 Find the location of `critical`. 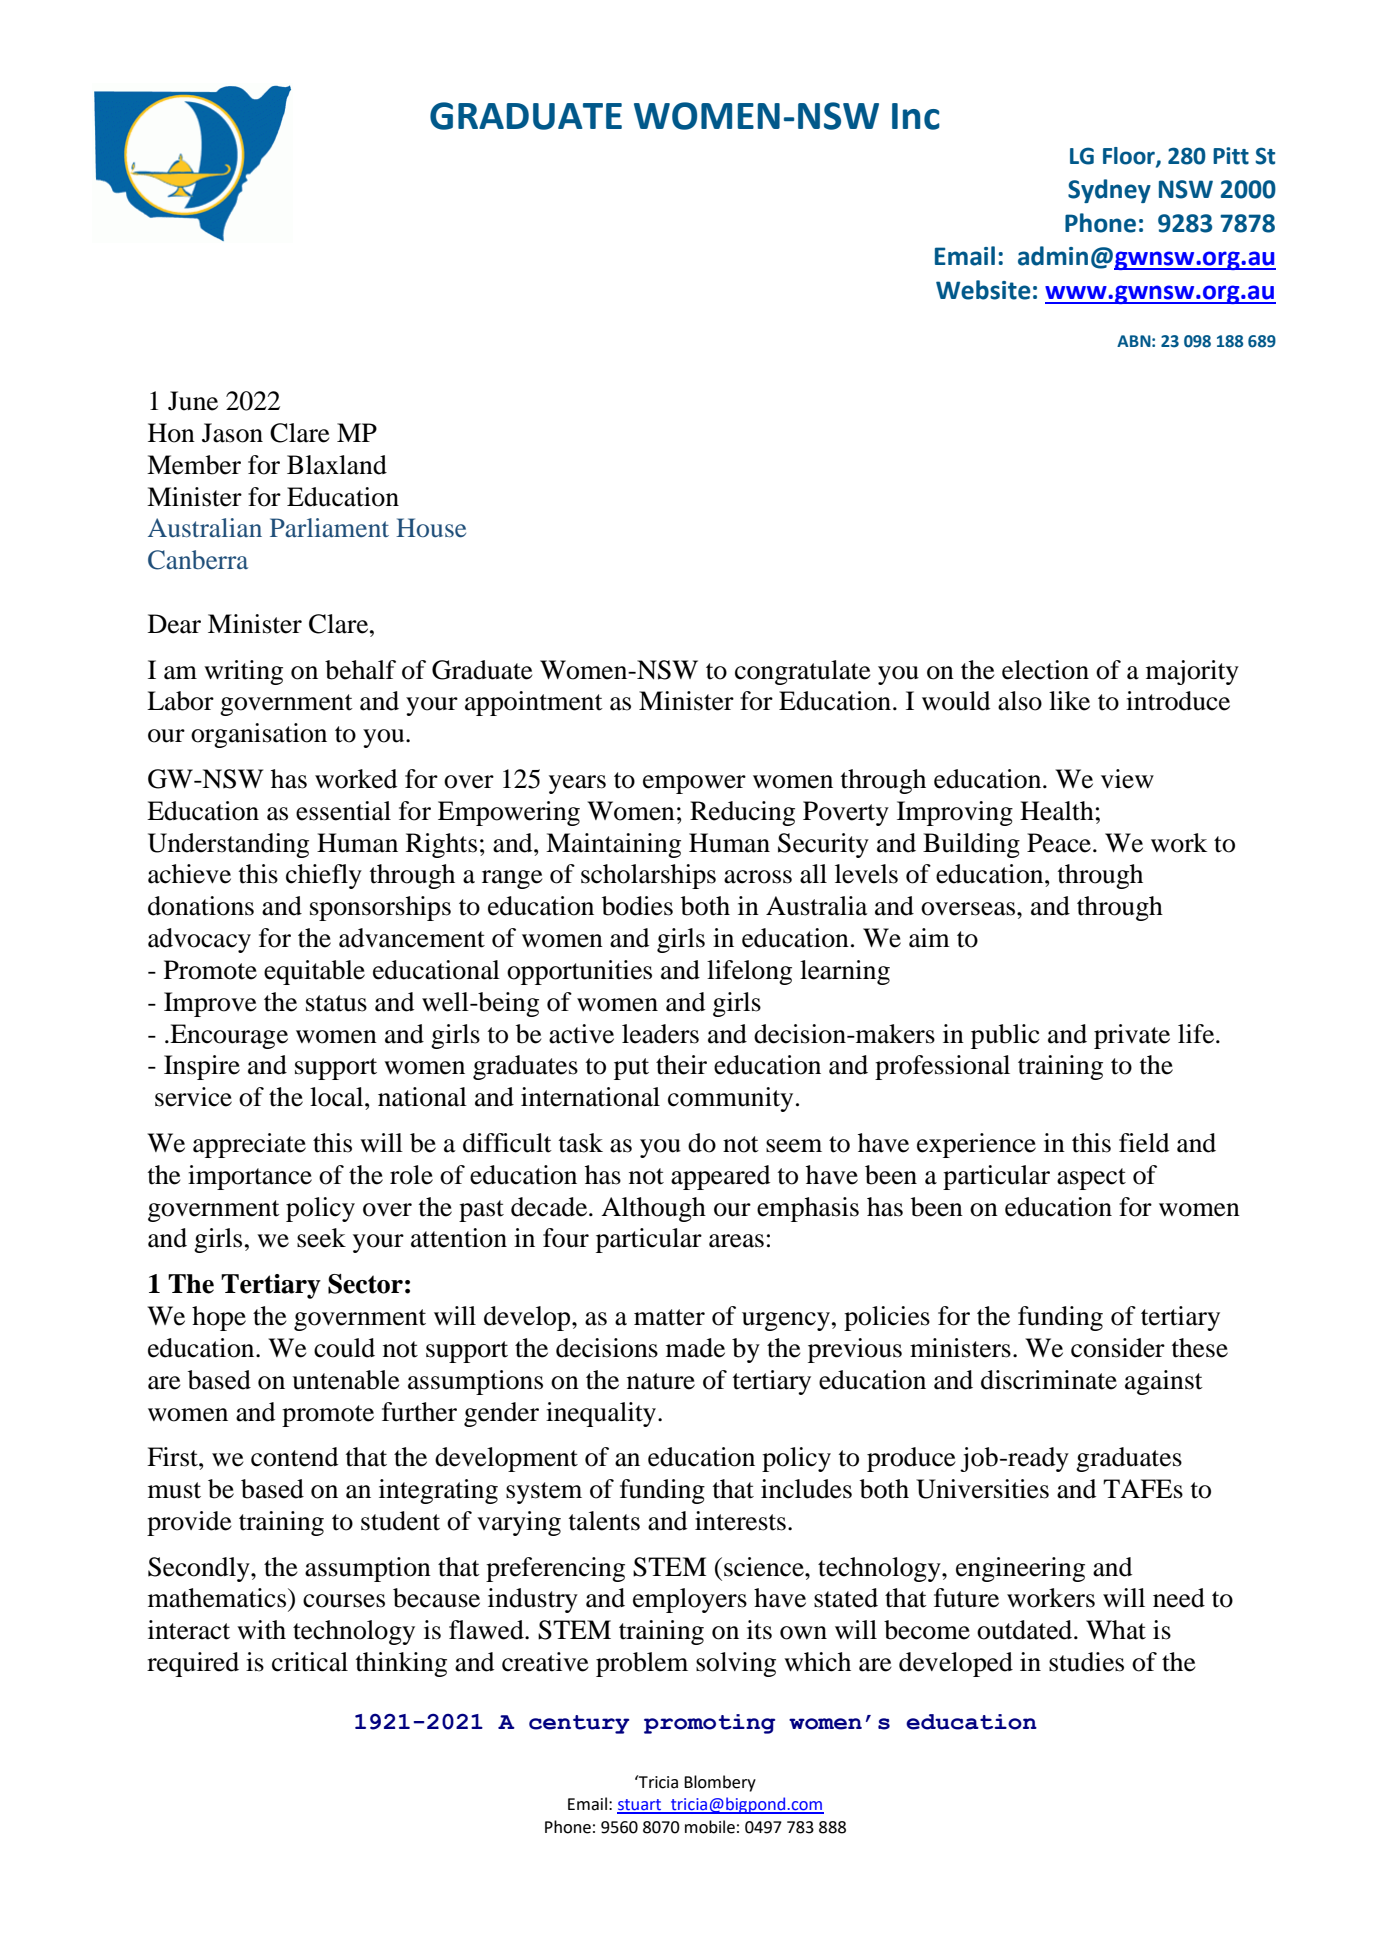

critical is located at coordinates (310, 1662).
